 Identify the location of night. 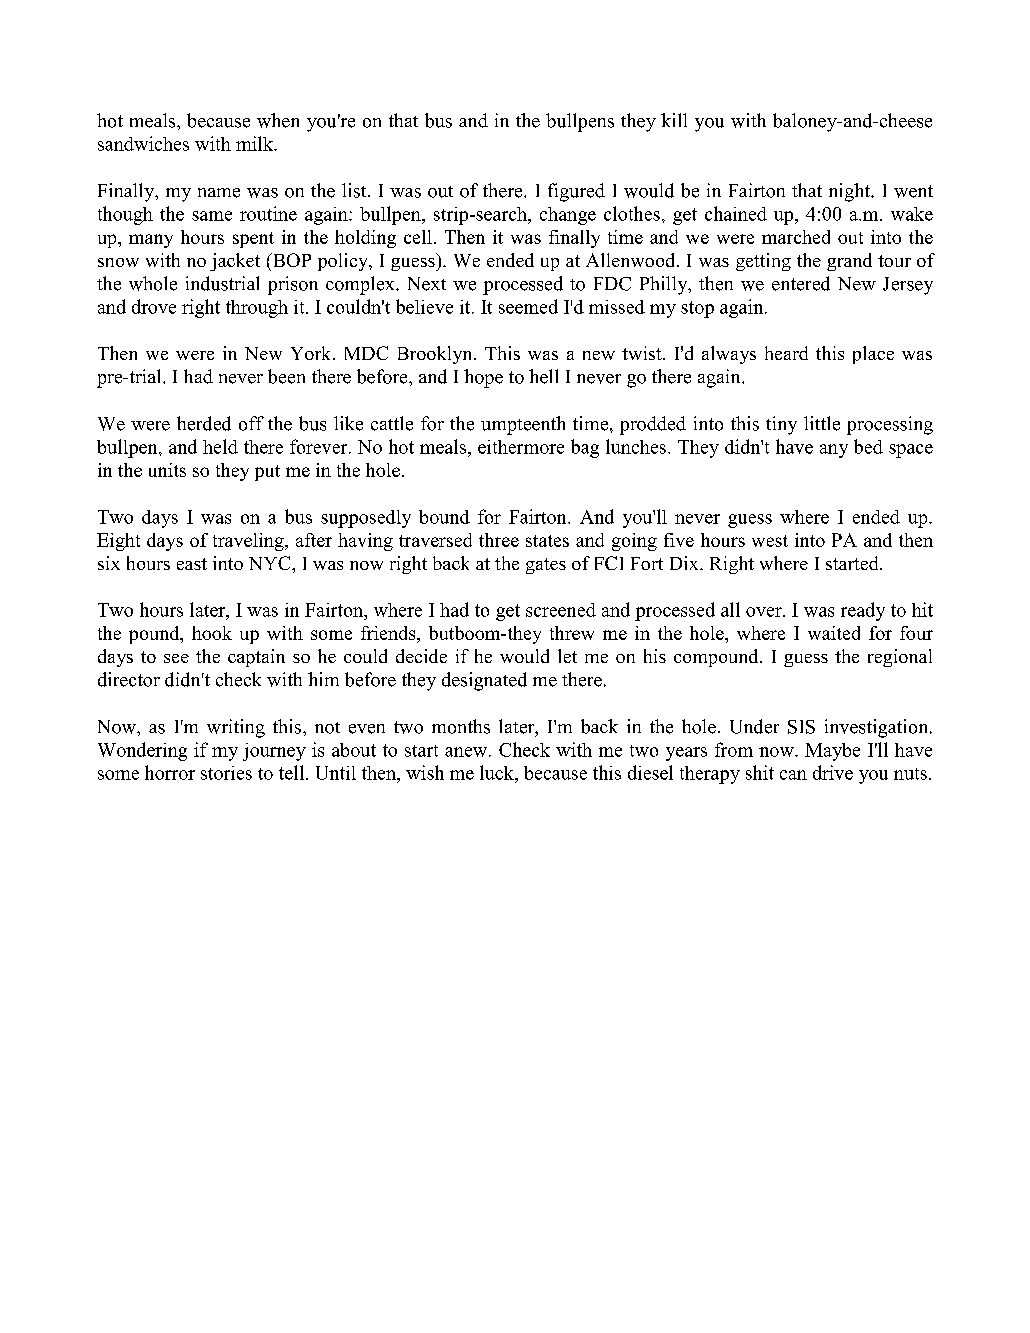
(850, 192).
